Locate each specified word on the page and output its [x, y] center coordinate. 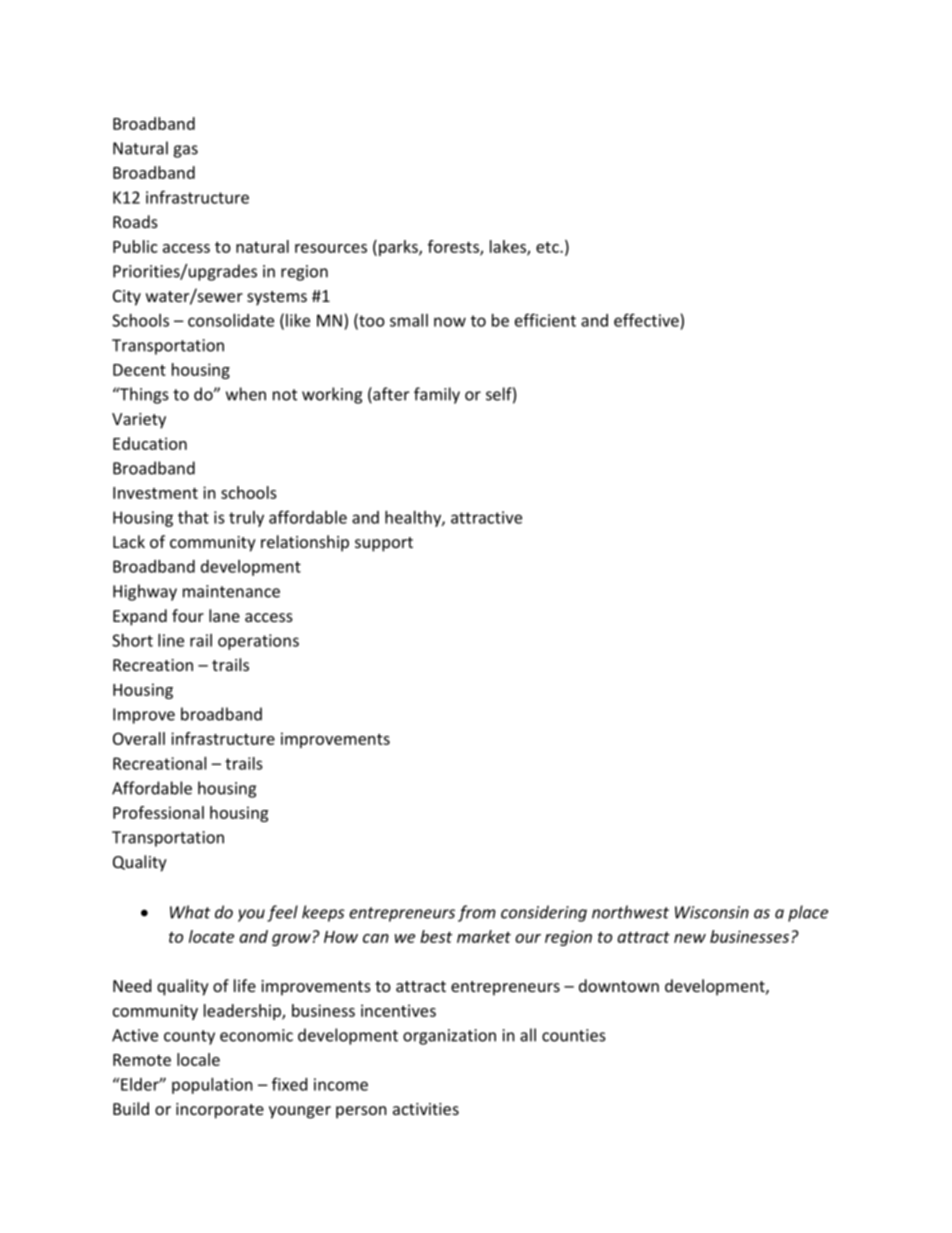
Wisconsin [712, 912]
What [190, 912]
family [437, 395]
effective [646, 320]
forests [454, 247]
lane [224, 615]
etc [548, 247]
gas [185, 151]
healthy [414, 519]
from [477, 913]
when [246, 394]
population [212, 1086]
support [384, 544]
